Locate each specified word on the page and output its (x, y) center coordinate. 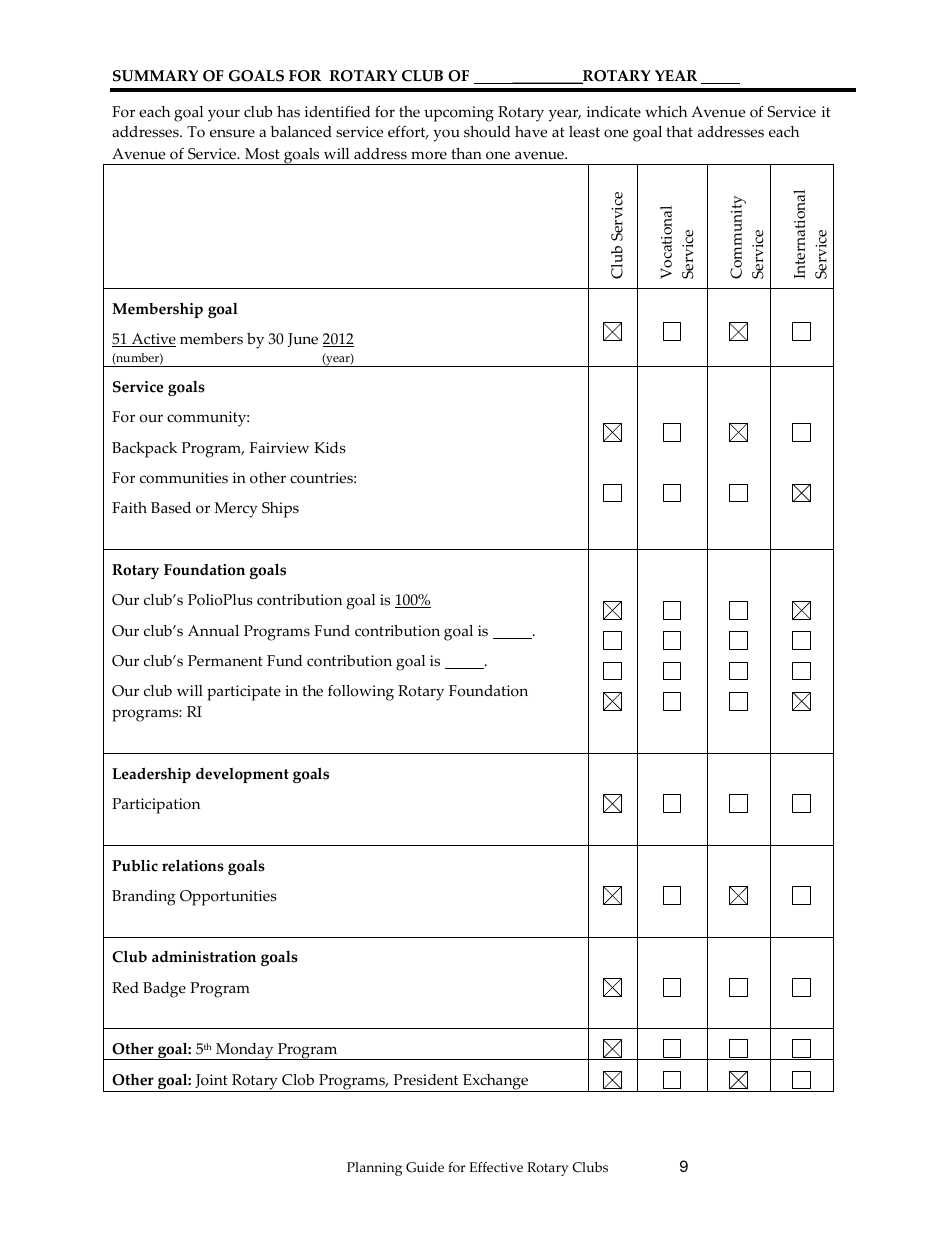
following (361, 693)
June (303, 340)
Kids (330, 448)
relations (193, 865)
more (429, 155)
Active (152, 340)
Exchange (496, 1083)
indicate (613, 112)
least (584, 132)
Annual (213, 631)
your (224, 115)
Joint (211, 1081)
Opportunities (228, 898)
